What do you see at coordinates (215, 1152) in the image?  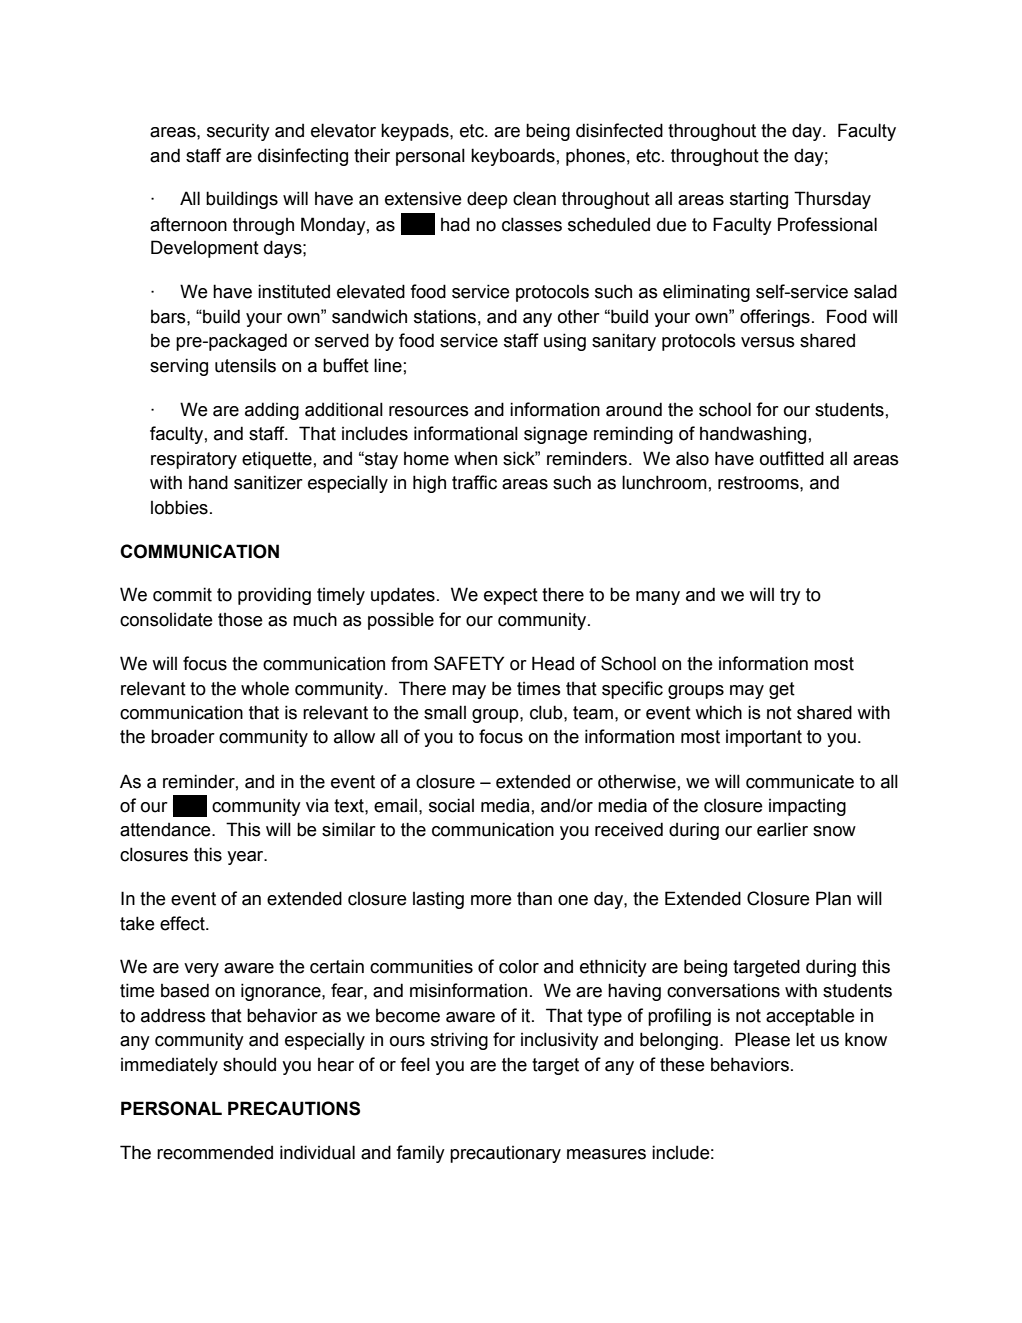 I see `recommended` at bounding box center [215, 1152].
